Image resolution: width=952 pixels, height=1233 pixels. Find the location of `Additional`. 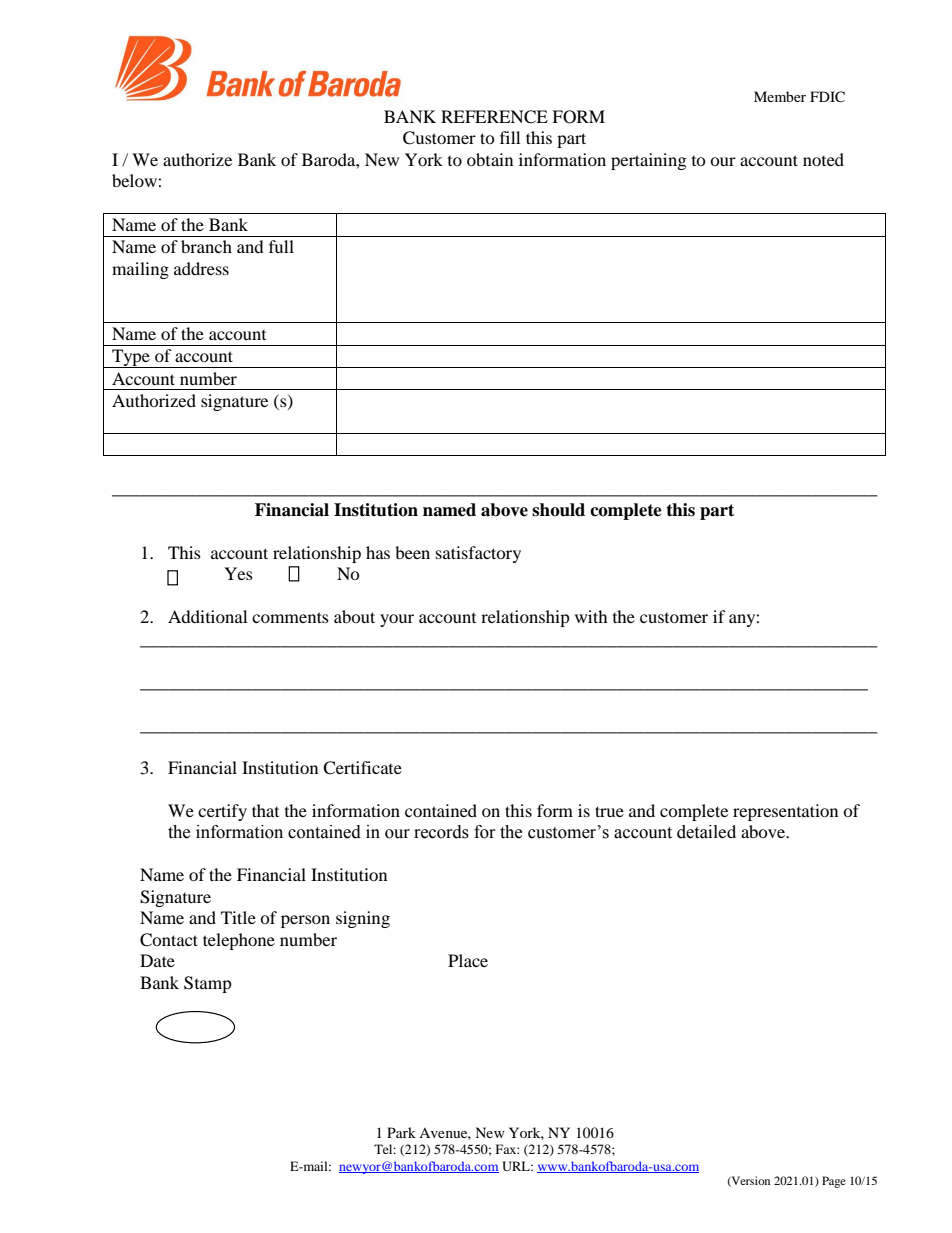

Additional is located at coordinates (207, 616).
